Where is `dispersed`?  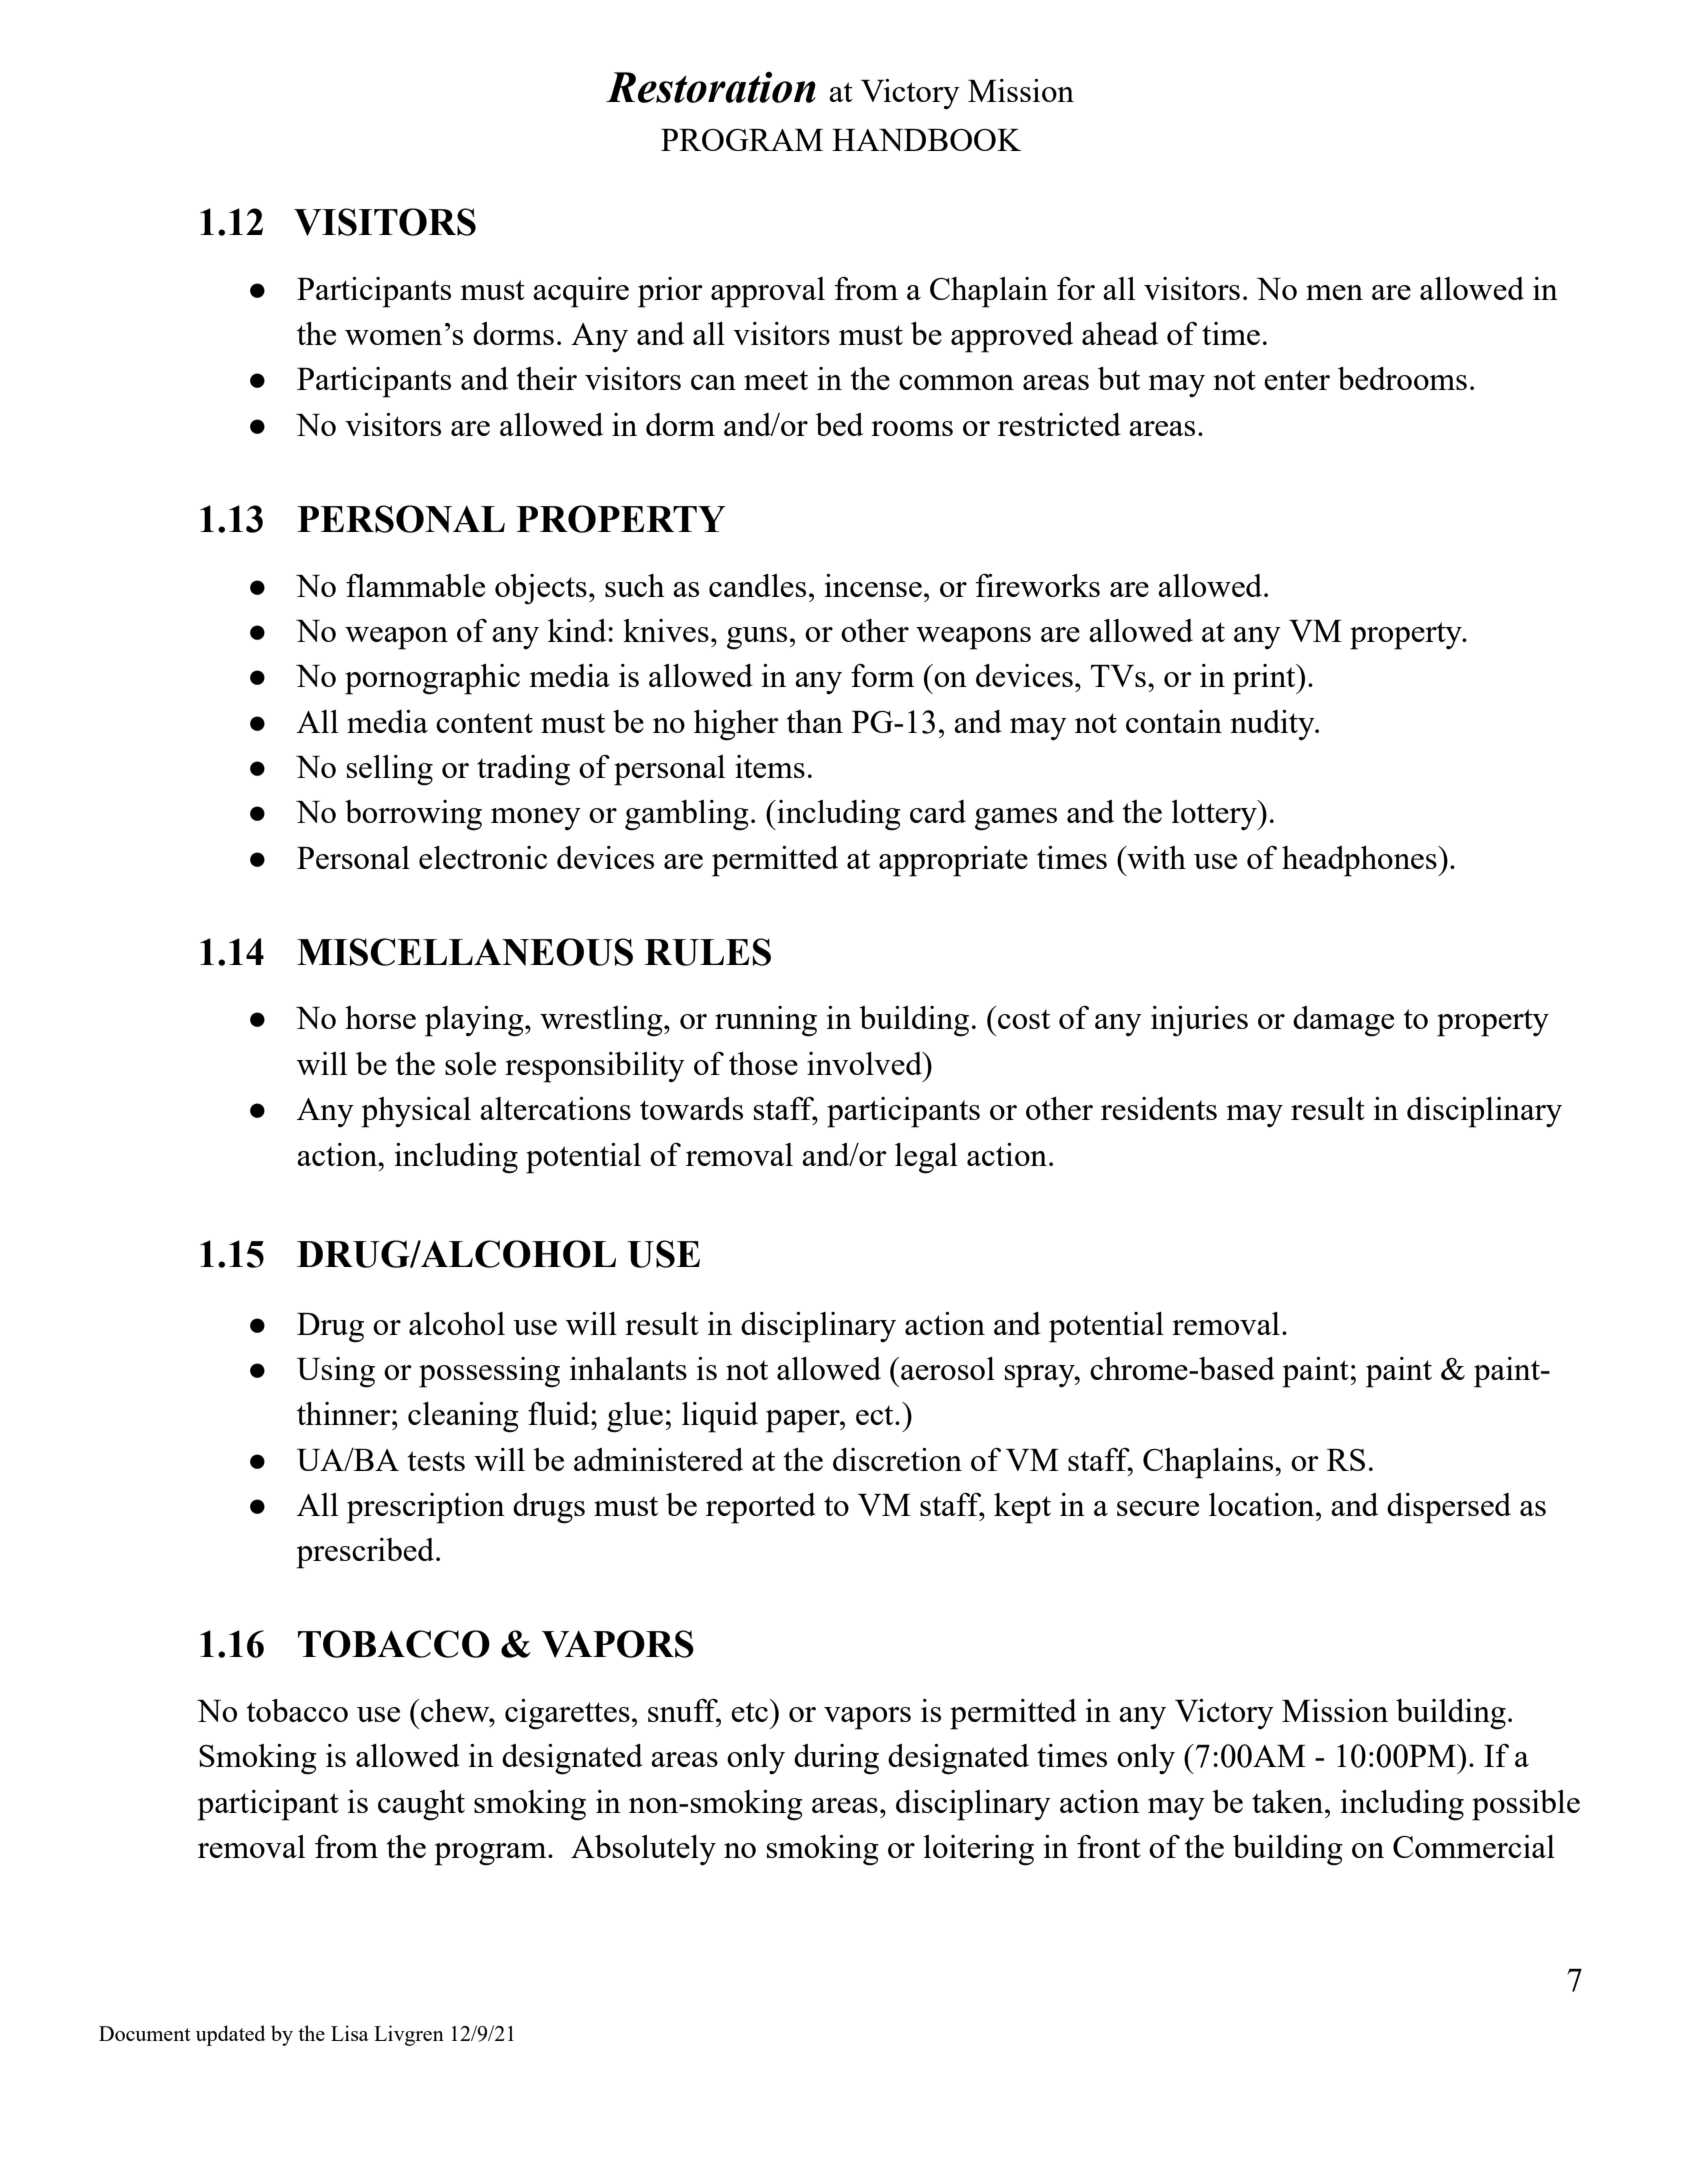 dispersed is located at coordinates (1449, 1508).
